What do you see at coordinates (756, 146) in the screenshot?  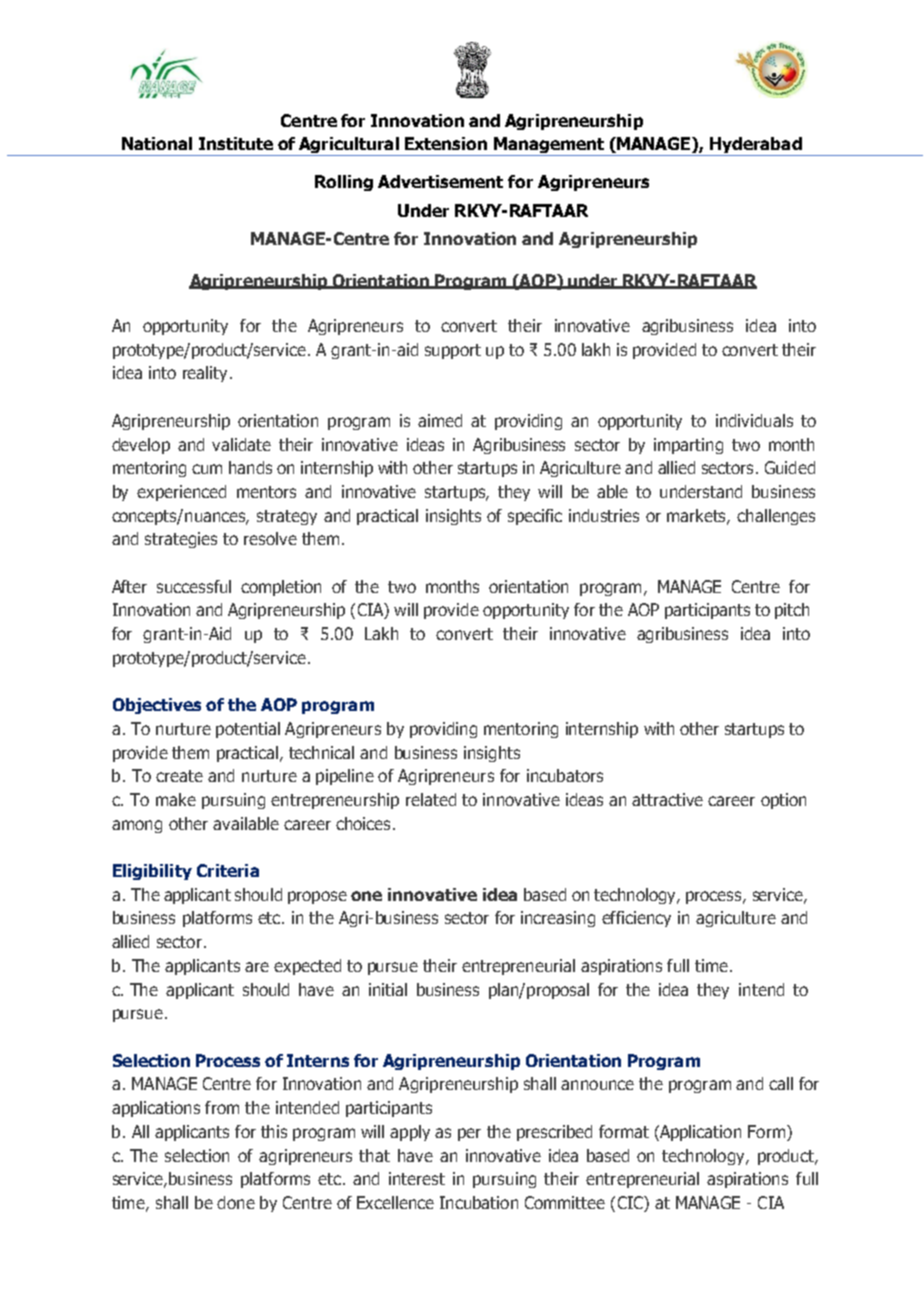 I see `Hyderabad` at bounding box center [756, 146].
